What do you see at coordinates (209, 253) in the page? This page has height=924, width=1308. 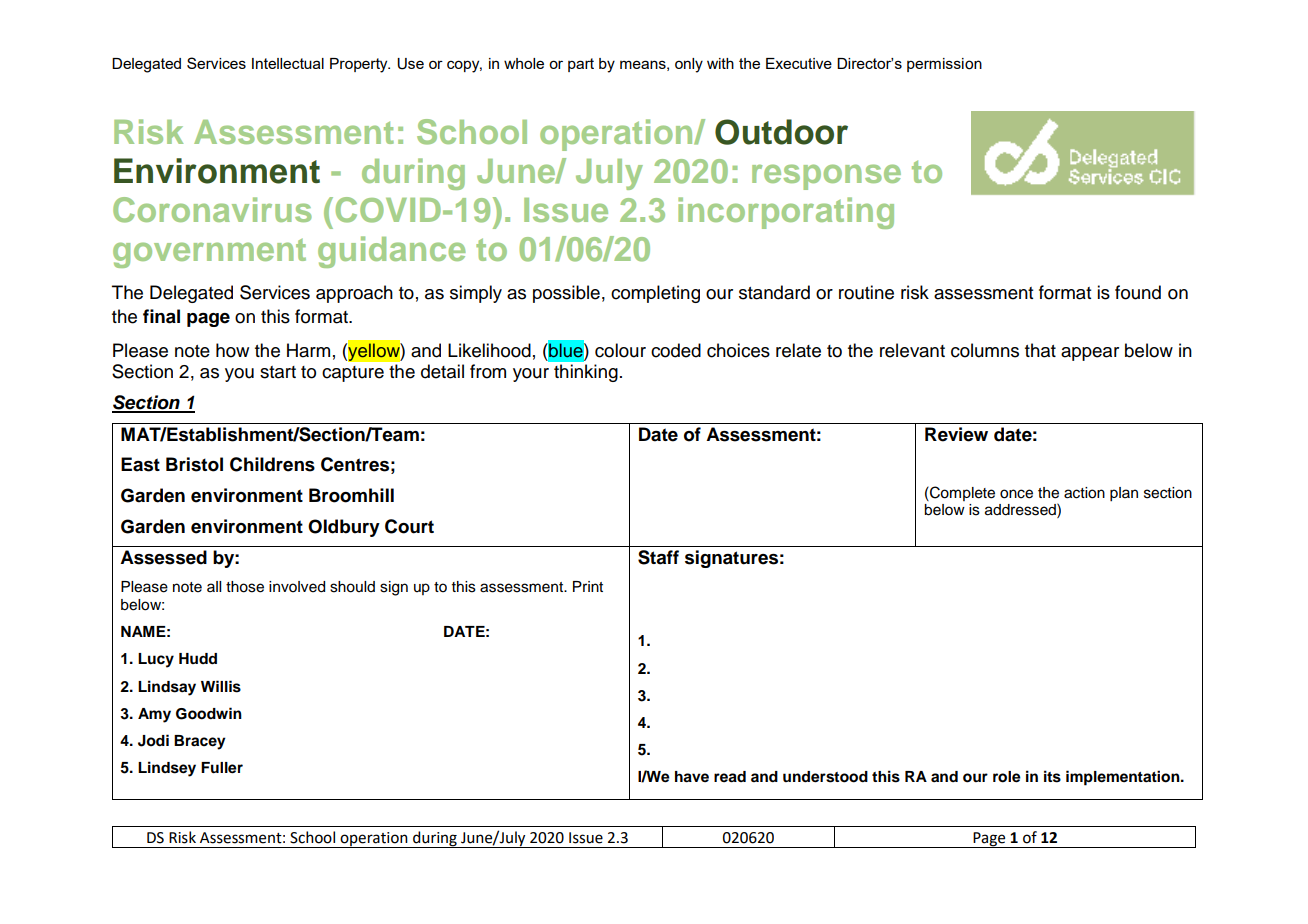 I see `government` at bounding box center [209, 253].
